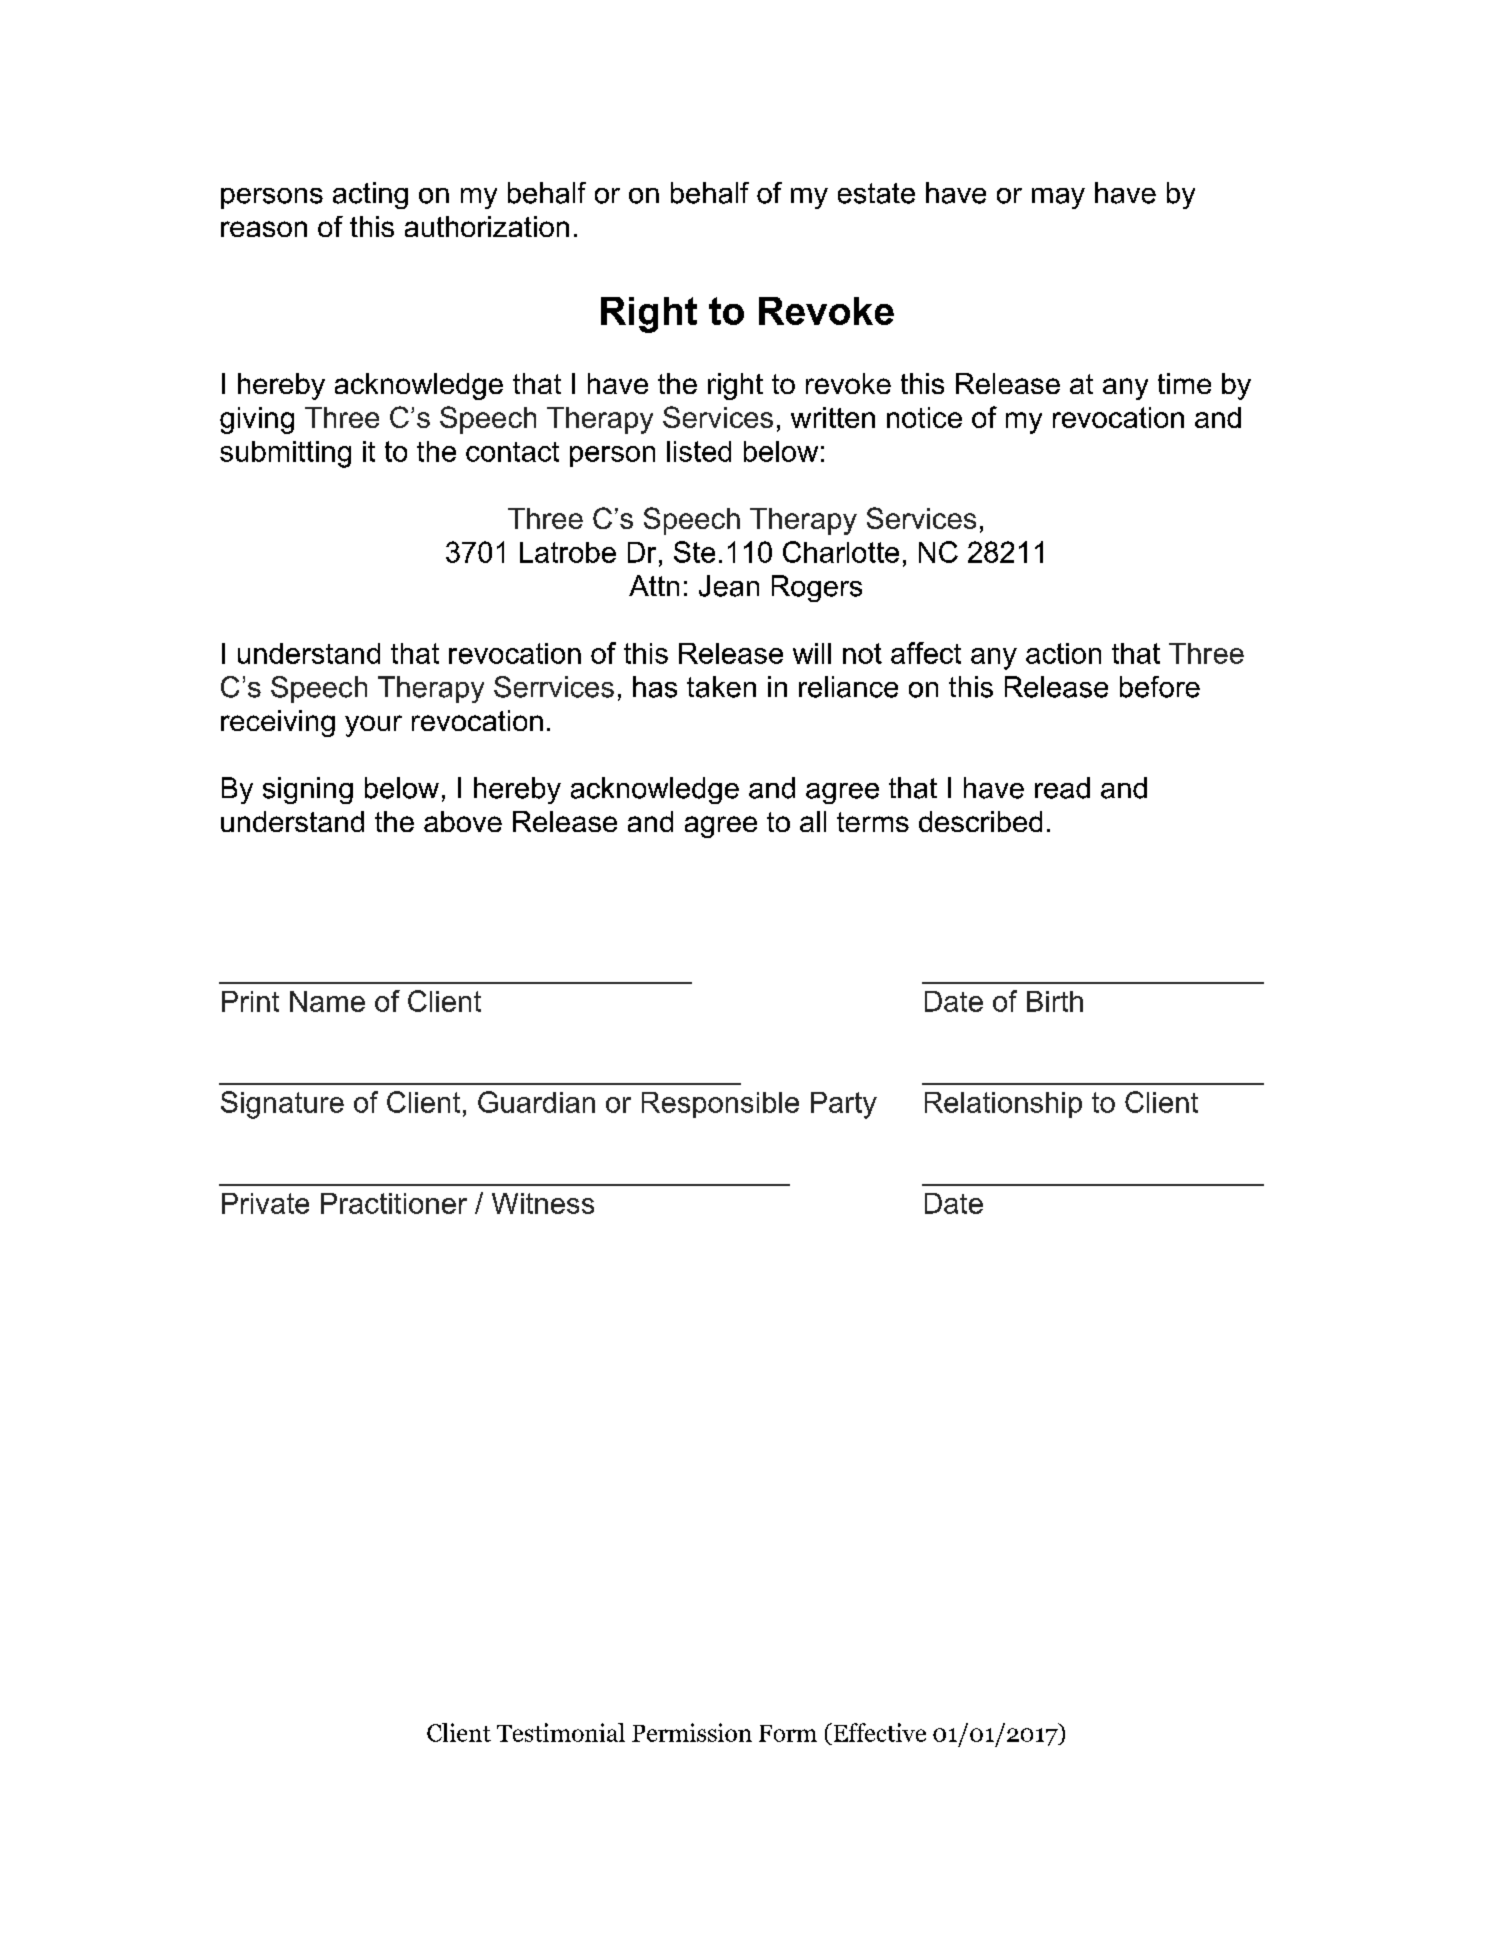 The image size is (1493, 1933). Describe the element at coordinates (1055, 1001) in the page. I see `Birth` at that location.
